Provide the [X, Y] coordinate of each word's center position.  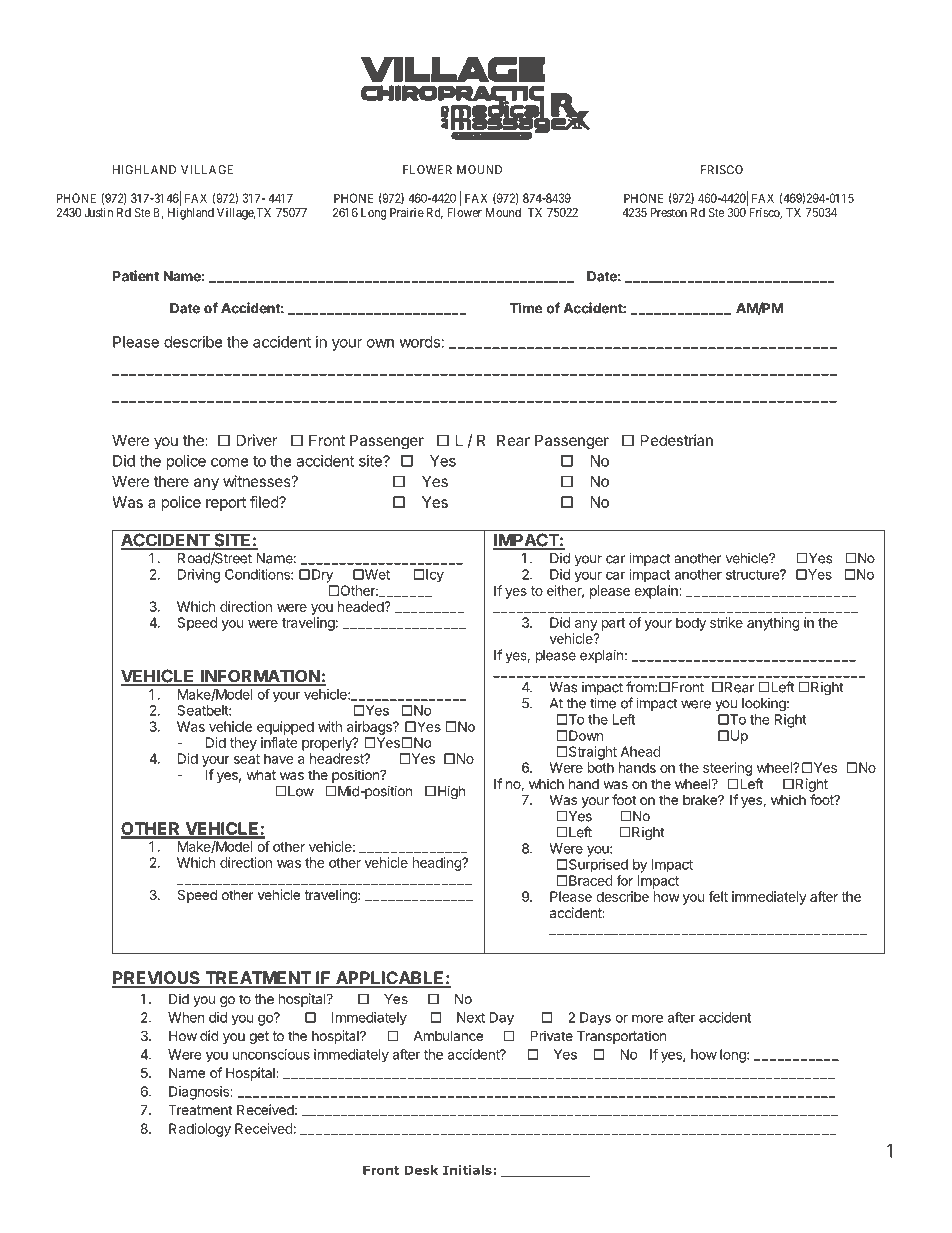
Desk [421, 1170]
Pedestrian [677, 440]
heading [438, 864]
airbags [370, 728]
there [171, 481]
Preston [669, 212]
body [691, 624]
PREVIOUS [157, 979]
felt [718, 896]
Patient [136, 276]
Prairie [407, 212]
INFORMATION [260, 677]
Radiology [200, 1130]
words [419, 342]
